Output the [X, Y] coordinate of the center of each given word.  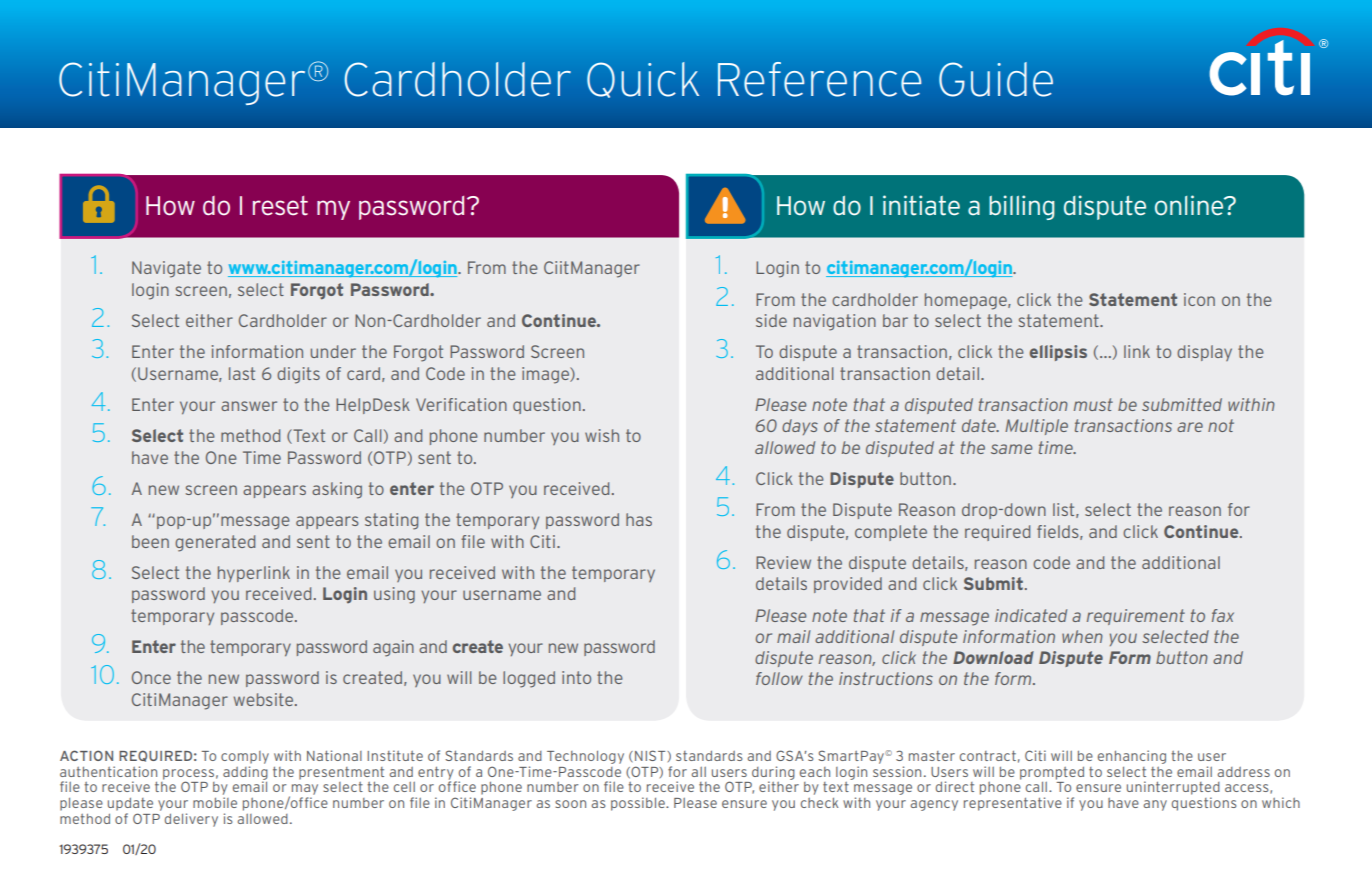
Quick [643, 80]
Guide [996, 79]
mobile [215, 802]
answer [249, 406]
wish [602, 435]
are [1190, 427]
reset [280, 206]
